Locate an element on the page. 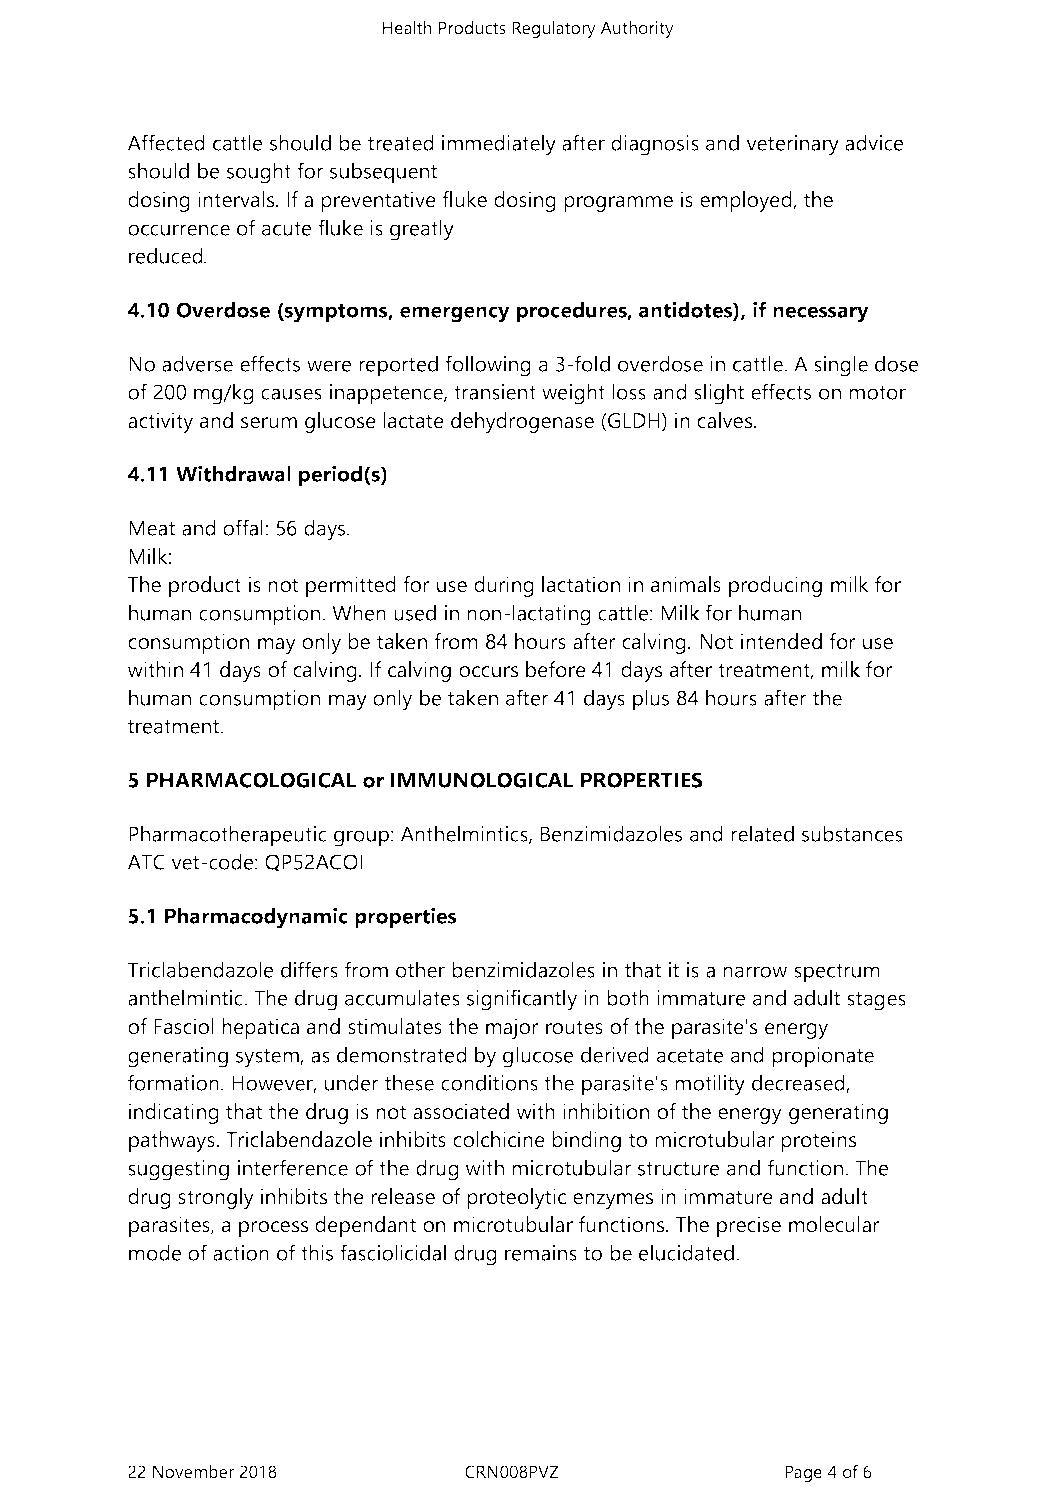  proteins is located at coordinates (818, 1141).
